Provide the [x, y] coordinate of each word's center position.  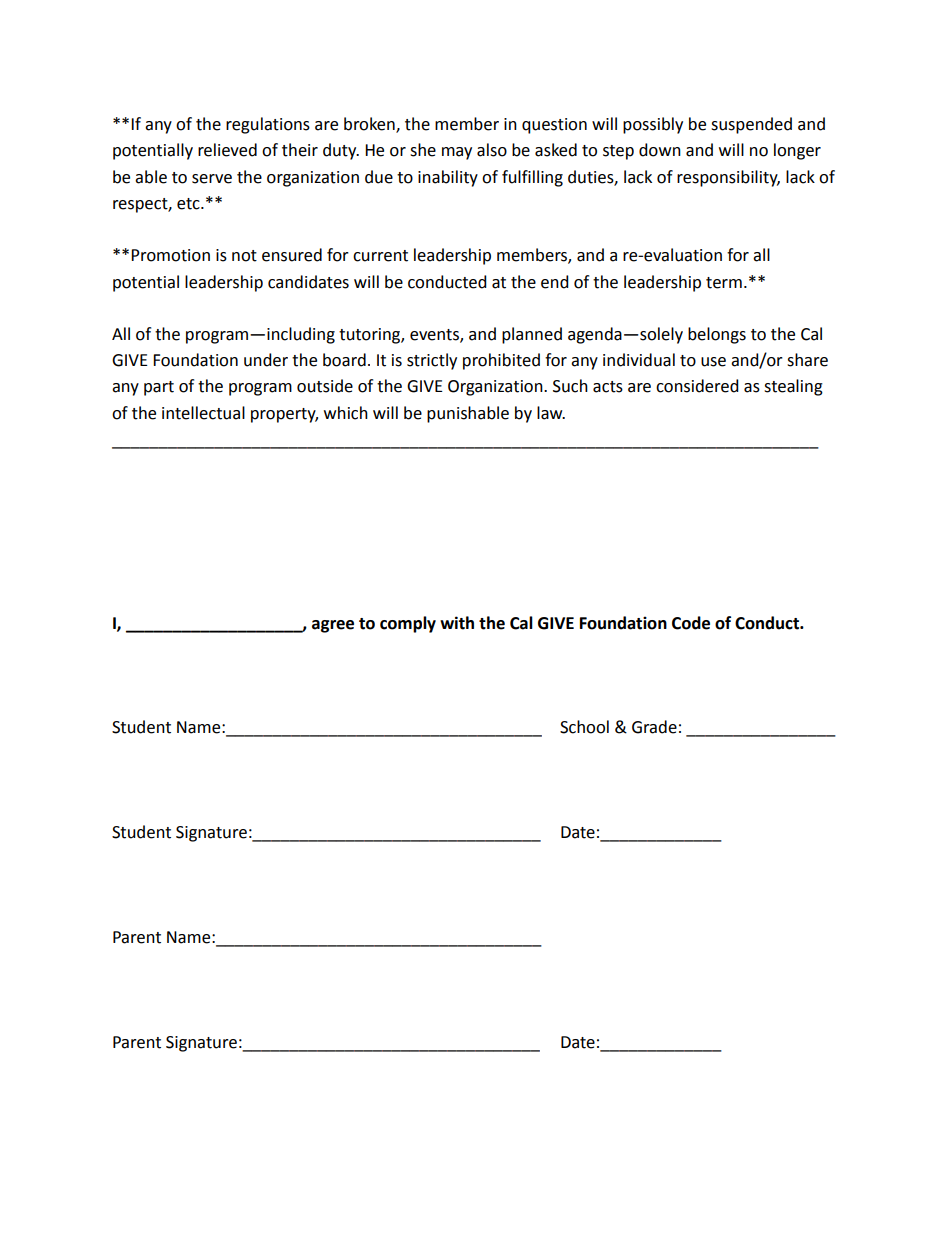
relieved [227, 150]
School [584, 727]
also [492, 150]
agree [333, 626]
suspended [751, 125]
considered [697, 386]
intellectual [203, 413]
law [551, 413]
